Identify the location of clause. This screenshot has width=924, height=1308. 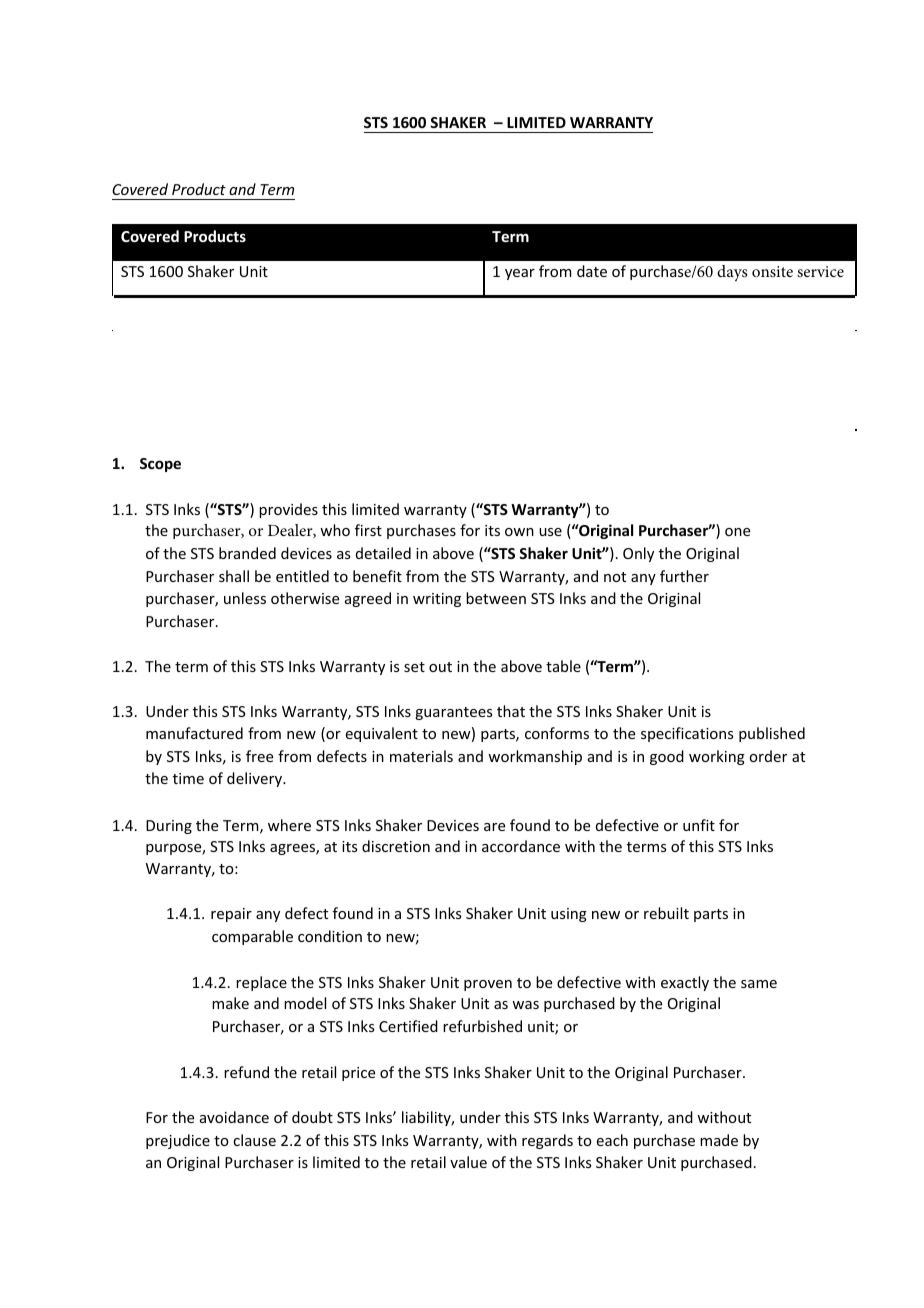
(254, 1140).
